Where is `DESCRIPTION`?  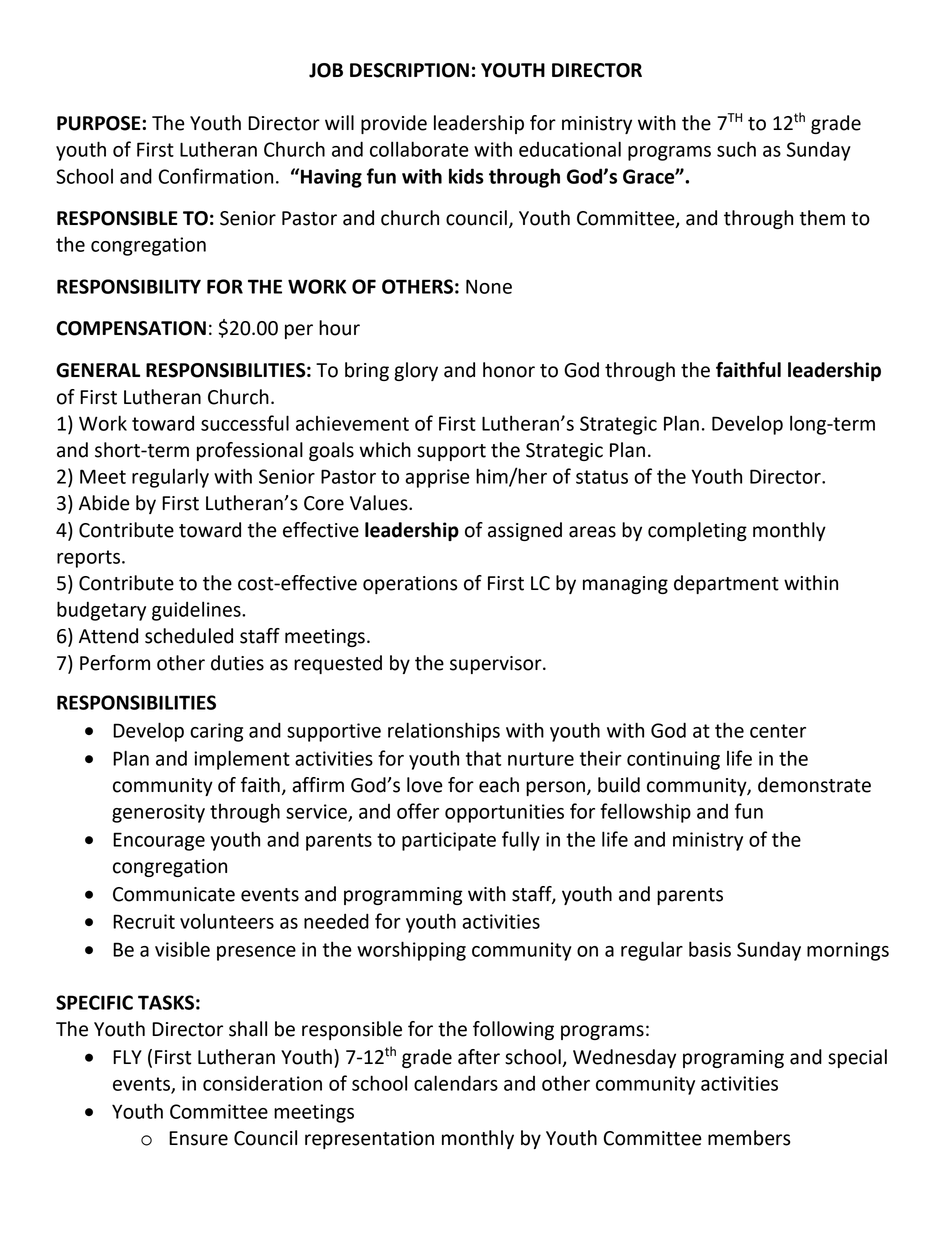 DESCRIPTION is located at coordinates (409, 70).
